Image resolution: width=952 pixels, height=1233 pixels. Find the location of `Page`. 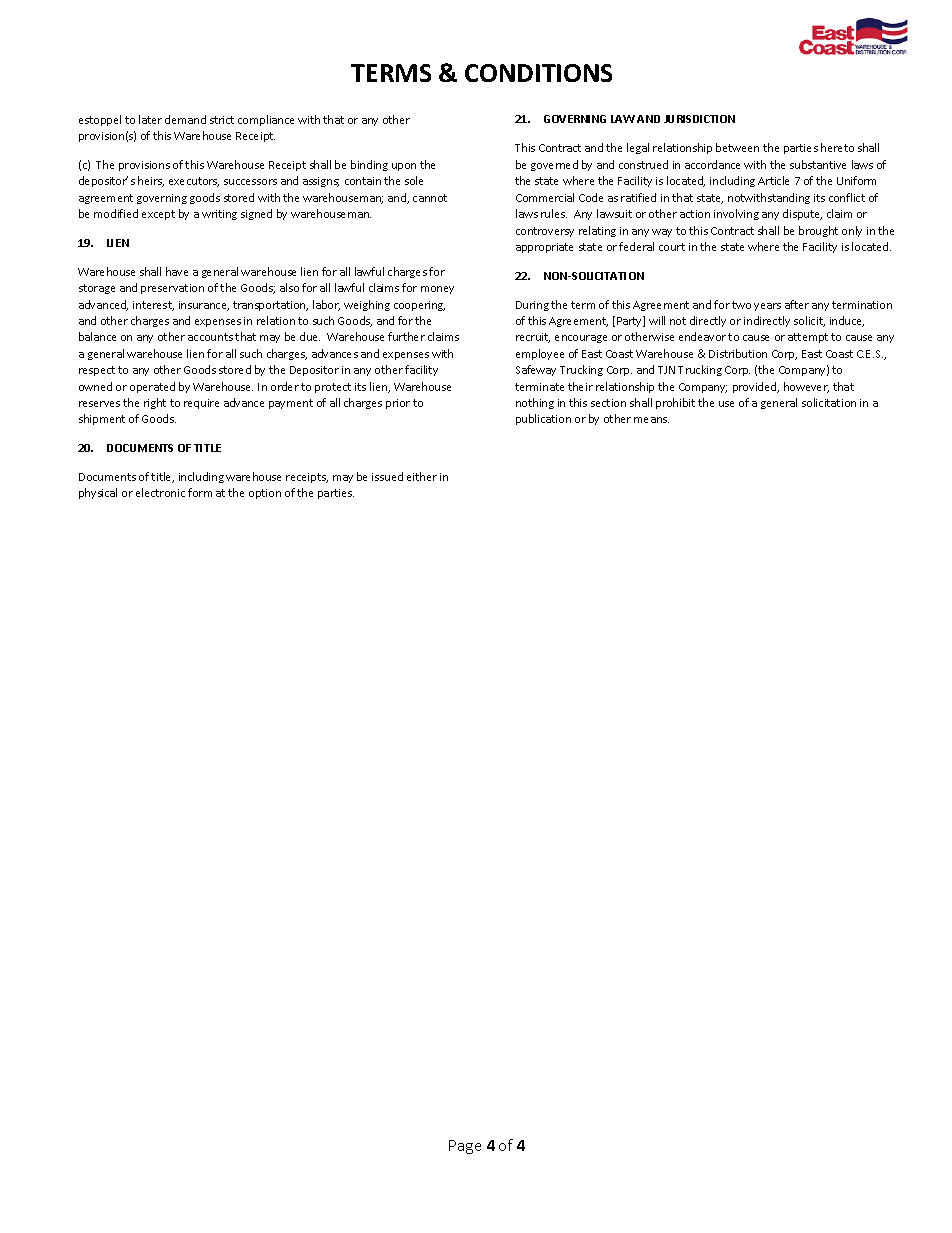

Page is located at coordinates (465, 1147).
